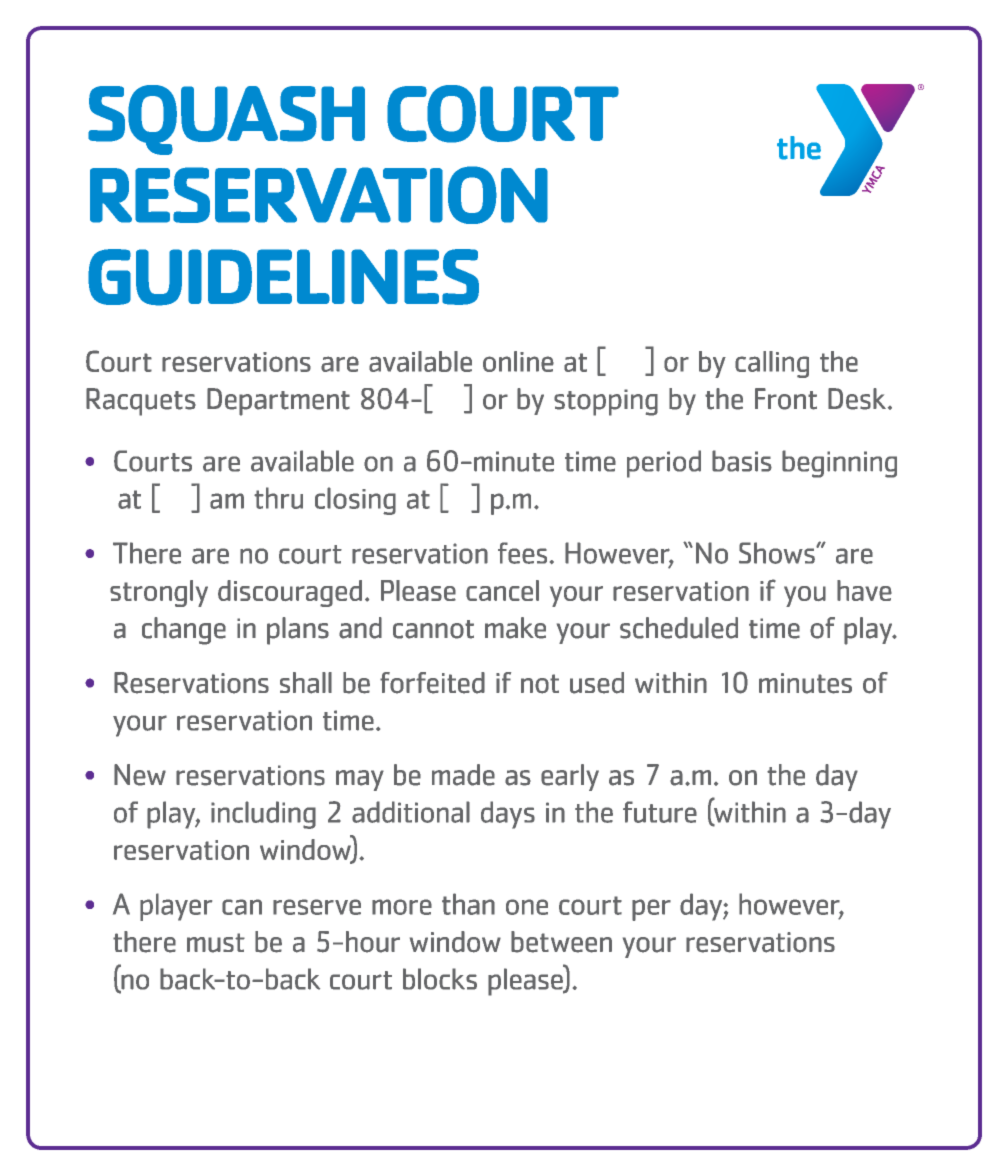 Image resolution: width=1008 pixels, height=1176 pixels. Describe the element at coordinates (527, 907) in the image. I see `one` at that location.
